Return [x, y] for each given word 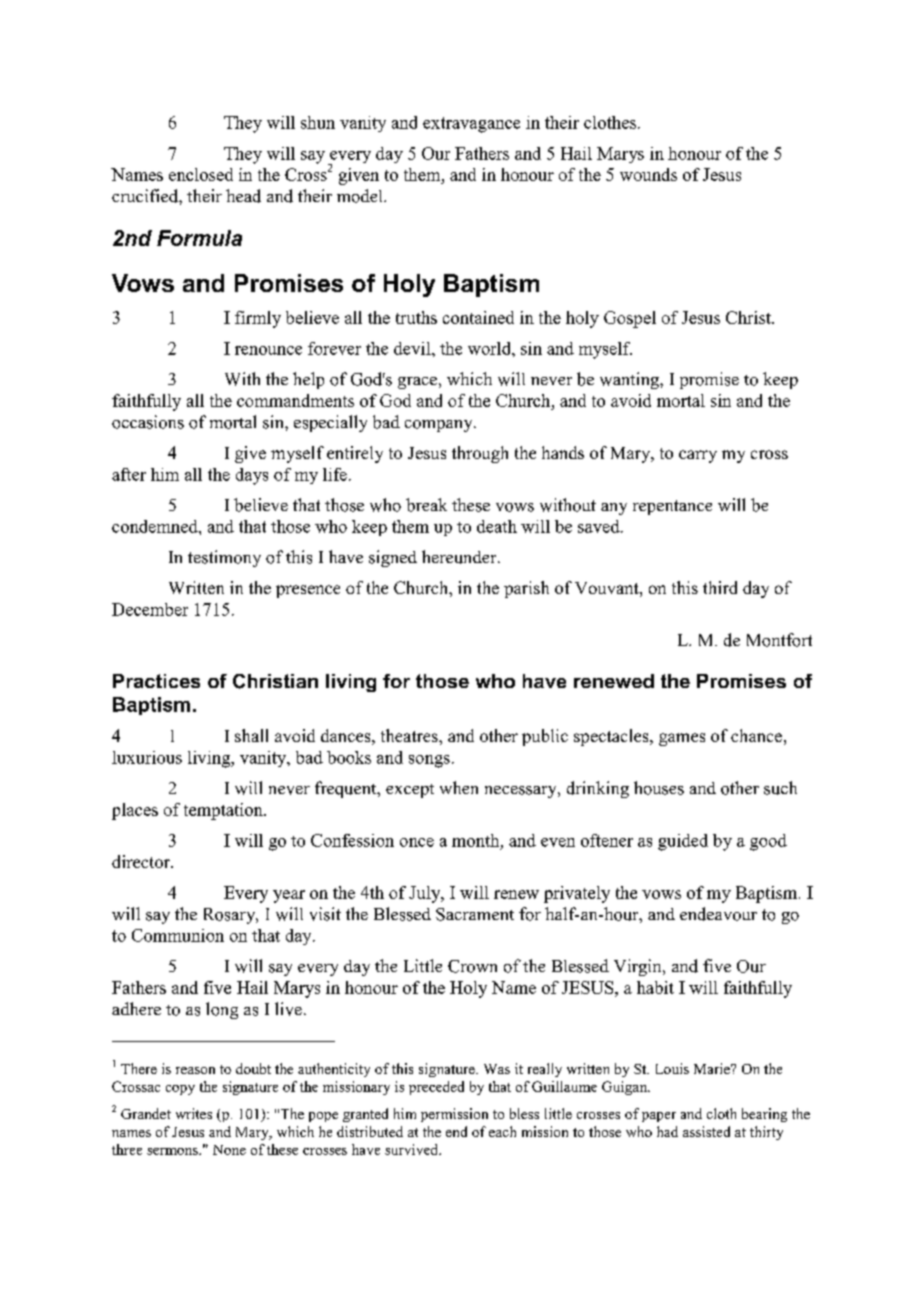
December [150, 609]
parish [526, 589]
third [720, 587]
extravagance [471, 125]
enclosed [201, 174]
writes [194, 1113]
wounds [648, 174]
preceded [436, 1088]
